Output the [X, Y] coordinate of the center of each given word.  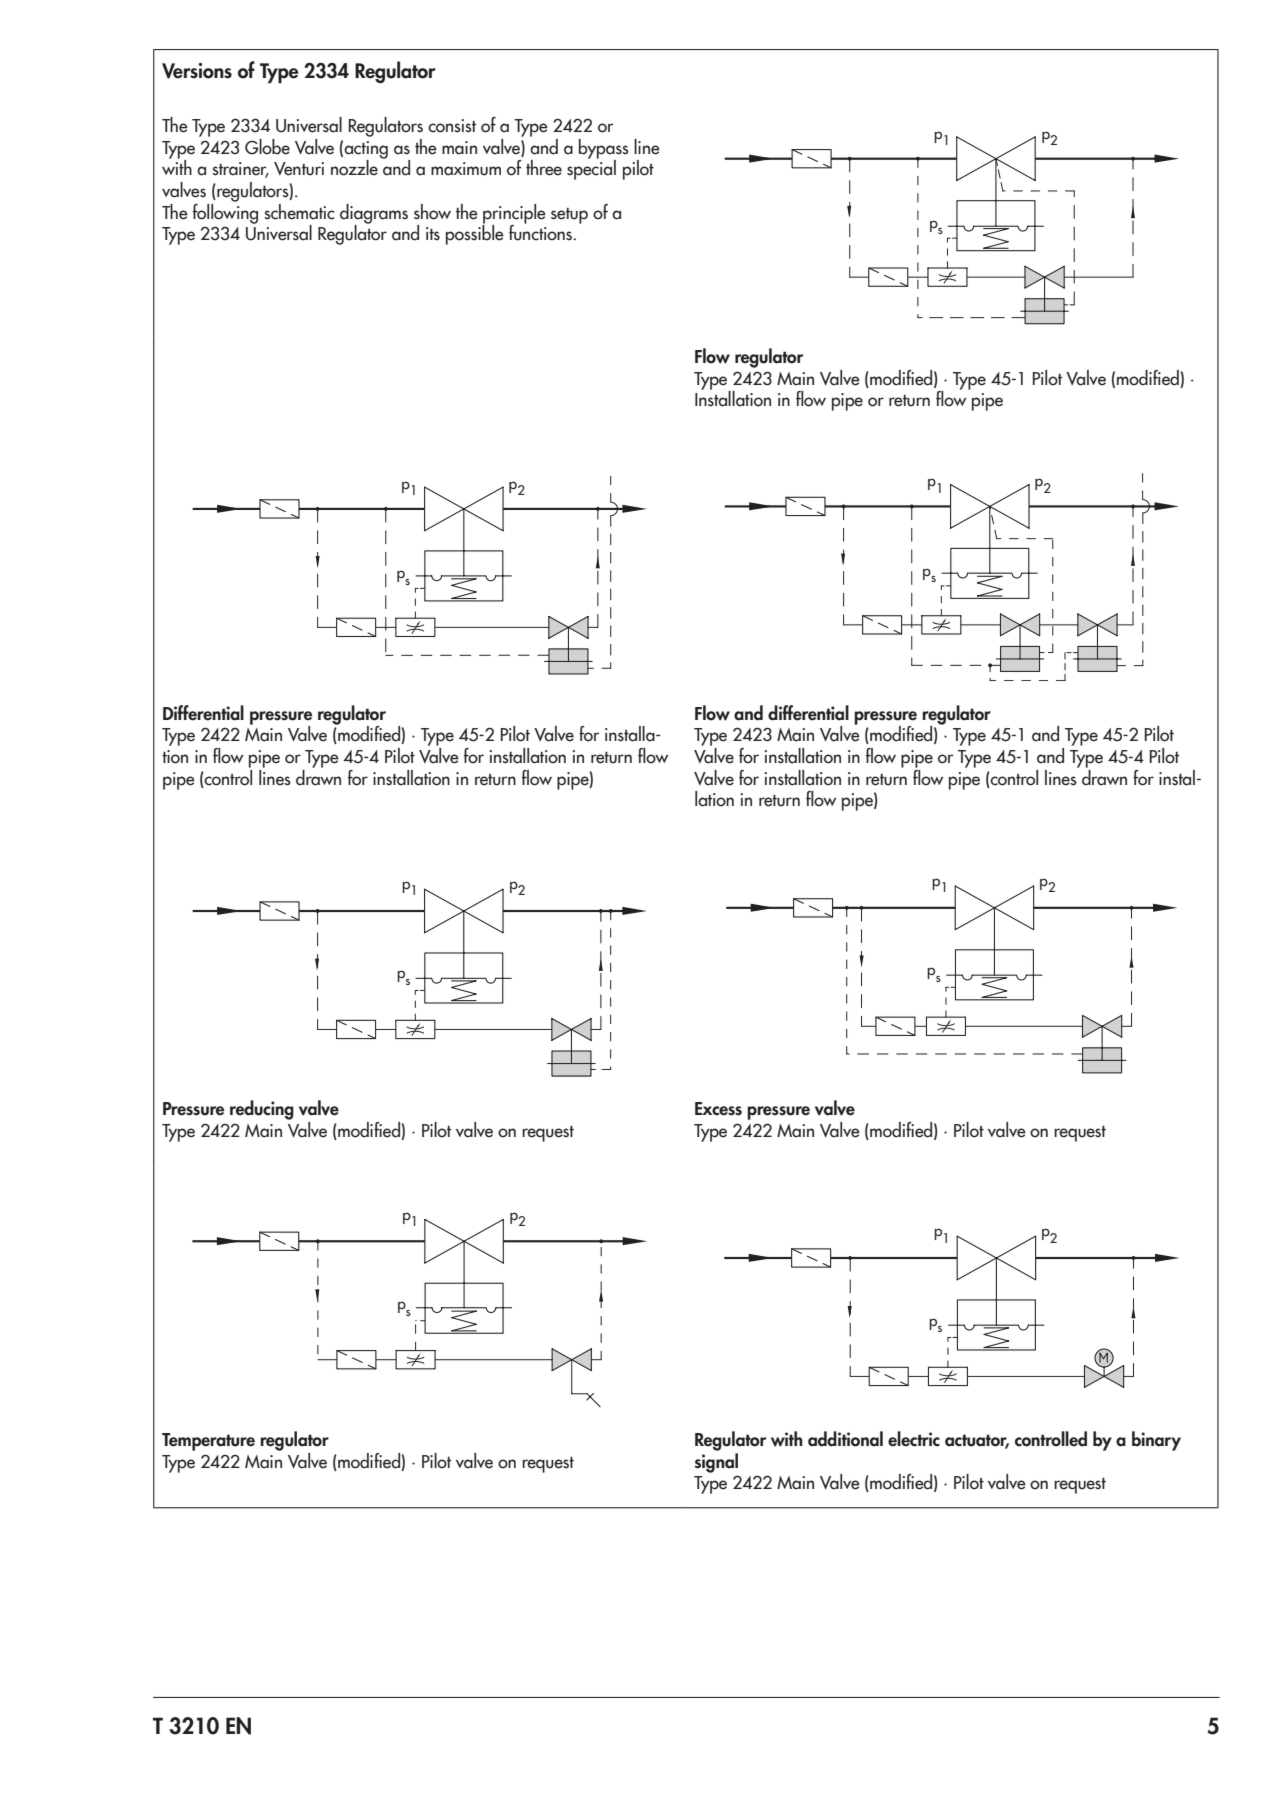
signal [716, 1463]
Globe [267, 147]
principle [514, 215]
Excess [718, 1109]
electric [914, 1439]
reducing [262, 1110]
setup [569, 216]
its [433, 234]
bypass [604, 150]
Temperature [208, 1442]
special [591, 169]
